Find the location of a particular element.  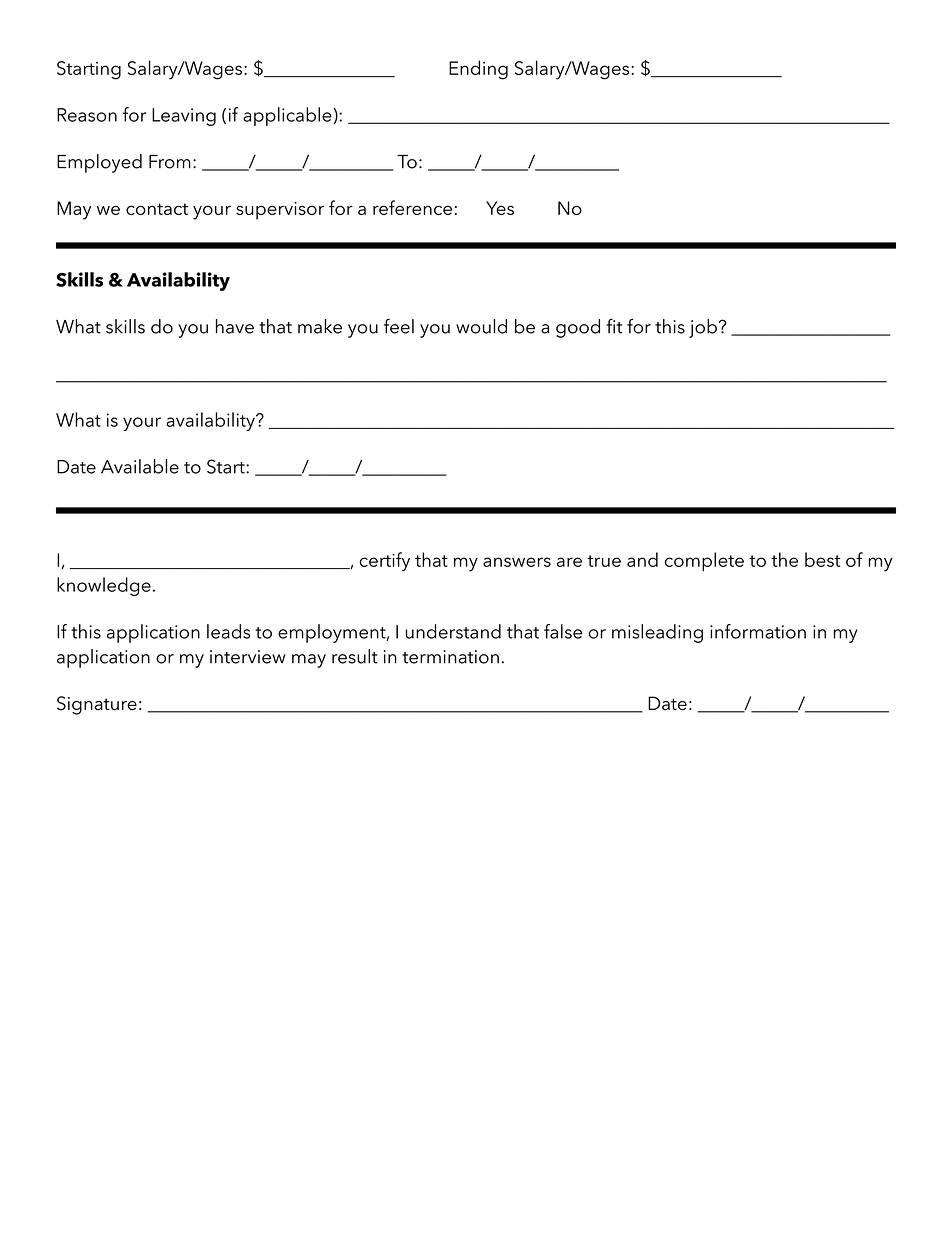

Yes is located at coordinates (500, 208).
